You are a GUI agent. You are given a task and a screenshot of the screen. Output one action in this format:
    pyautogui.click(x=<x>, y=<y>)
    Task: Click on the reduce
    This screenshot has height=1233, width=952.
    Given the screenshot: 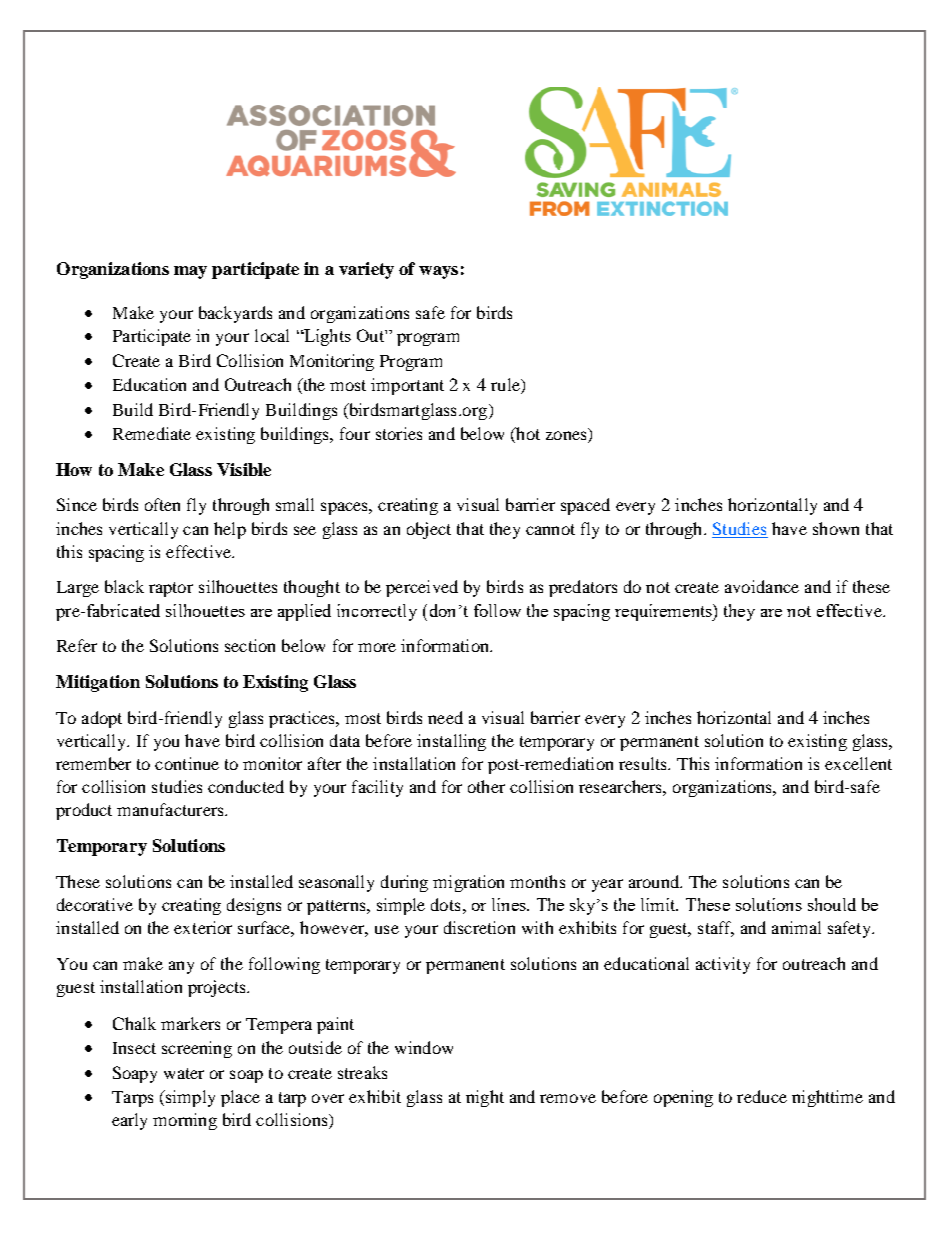 What is the action you would take?
    pyautogui.click(x=762, y=1096)
